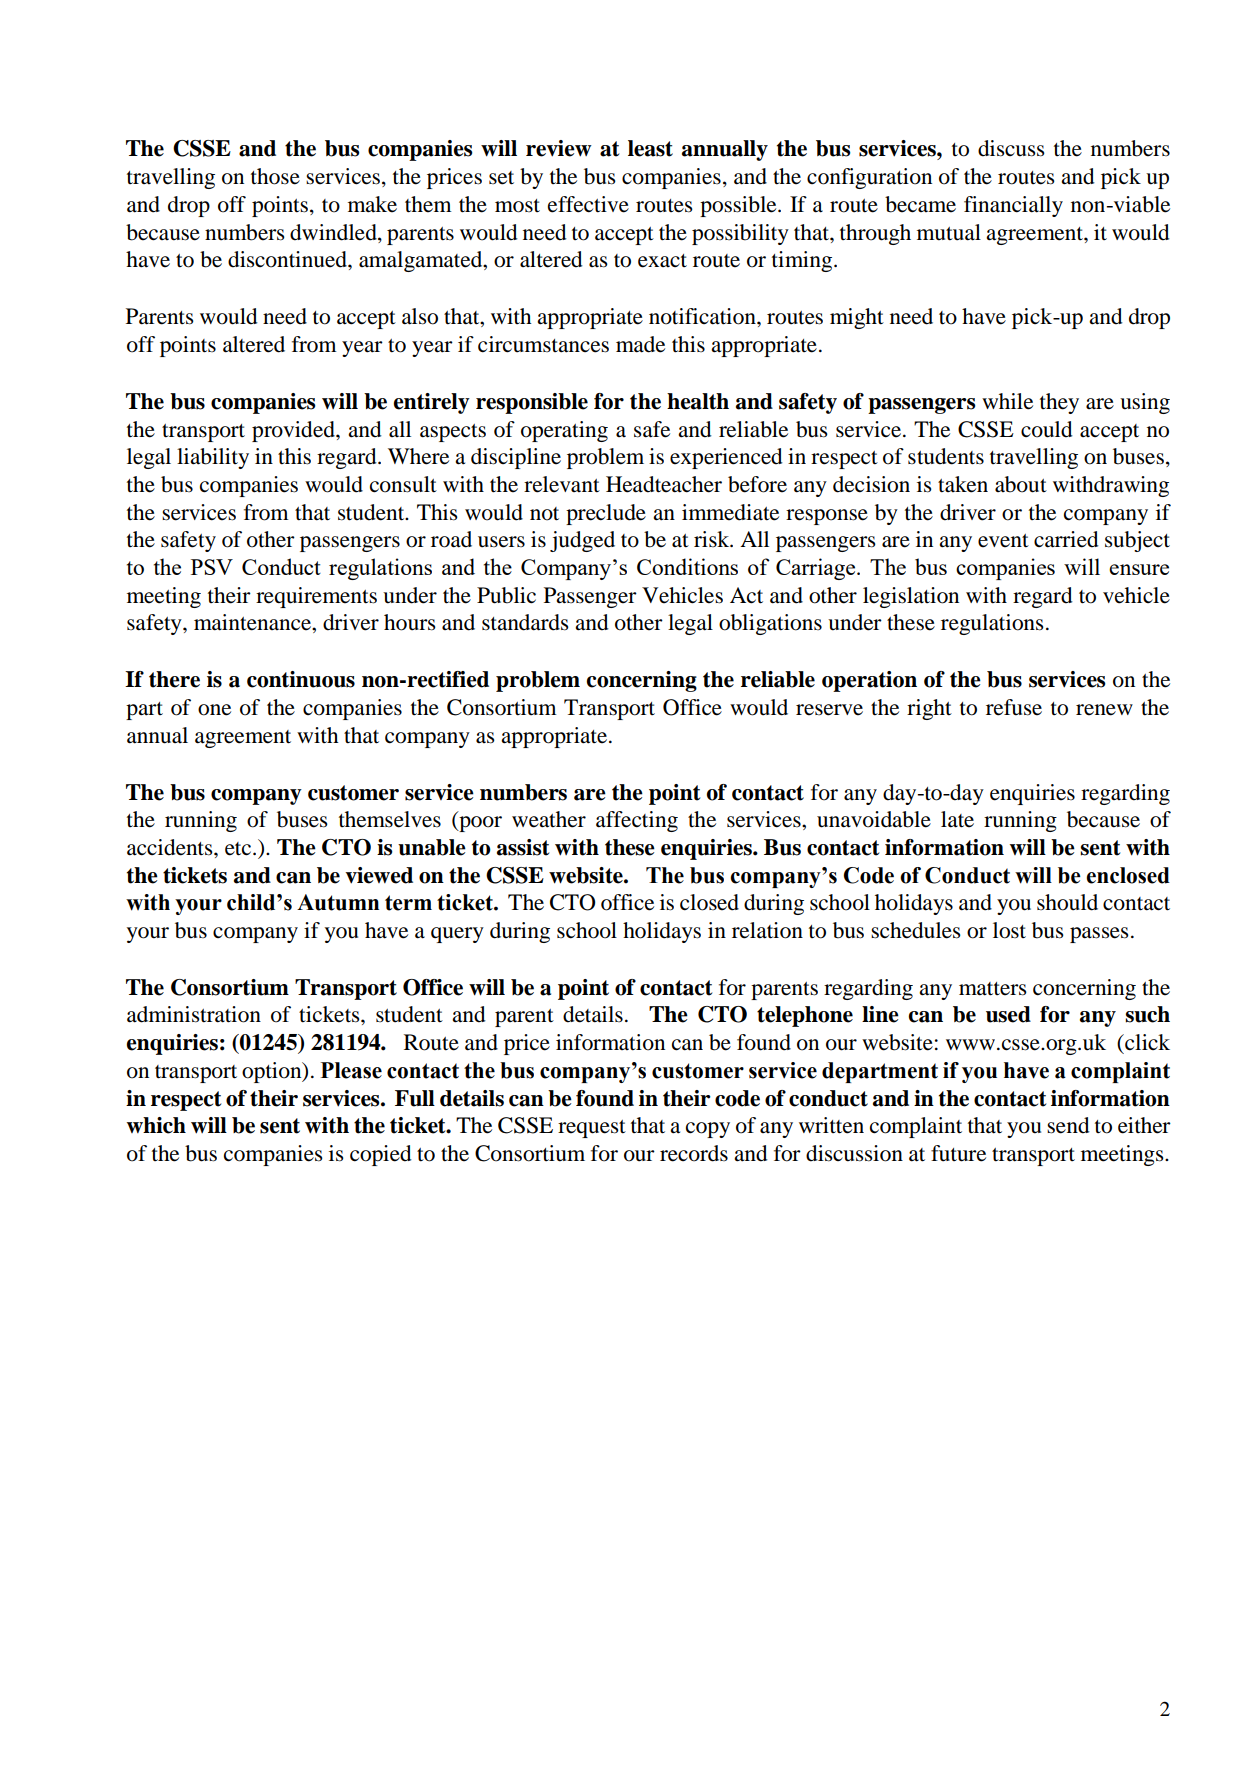  I want to click on which, so click(156, 1125).
